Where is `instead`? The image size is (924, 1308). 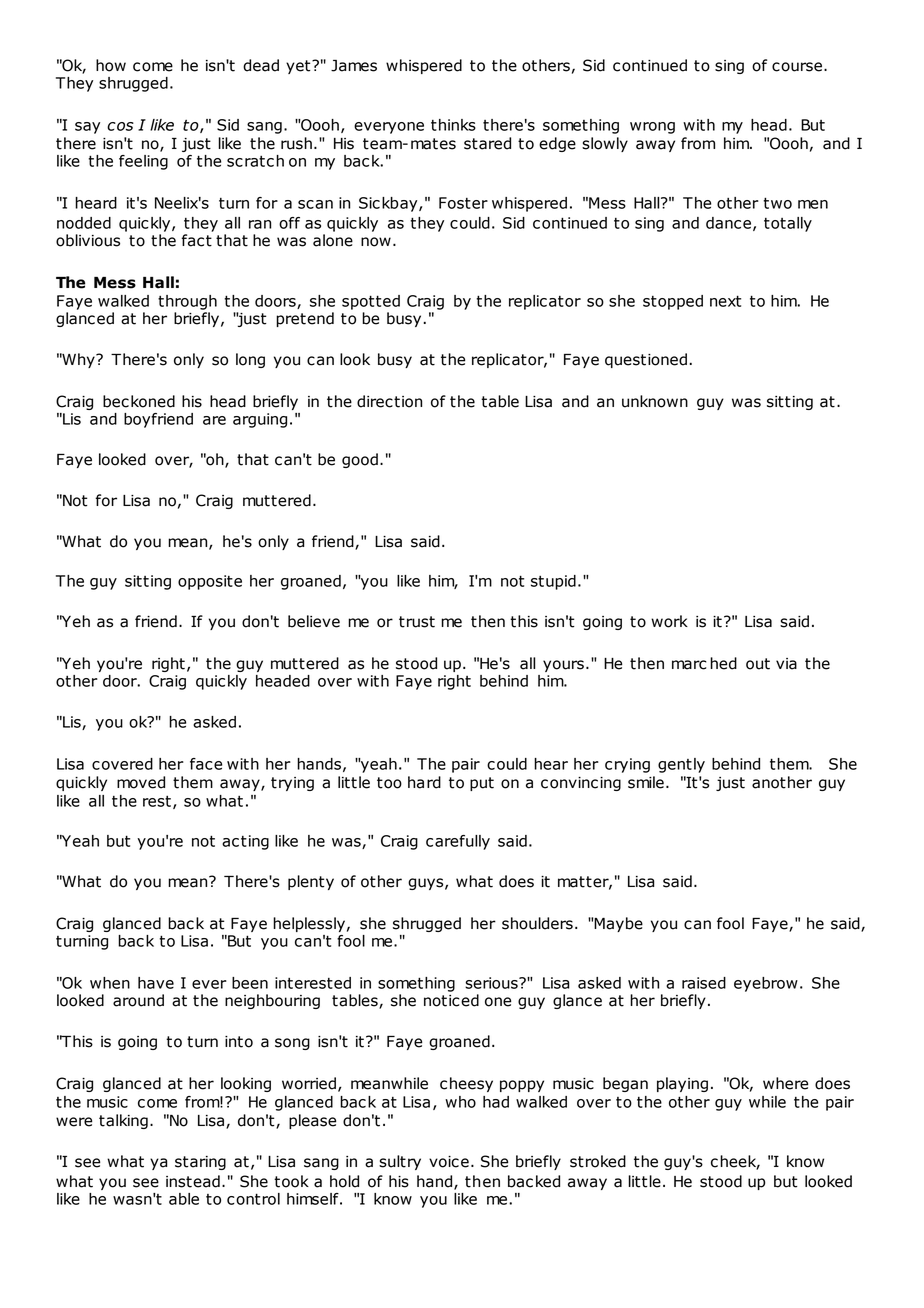
instead is located at coordinates (193, 1181).
